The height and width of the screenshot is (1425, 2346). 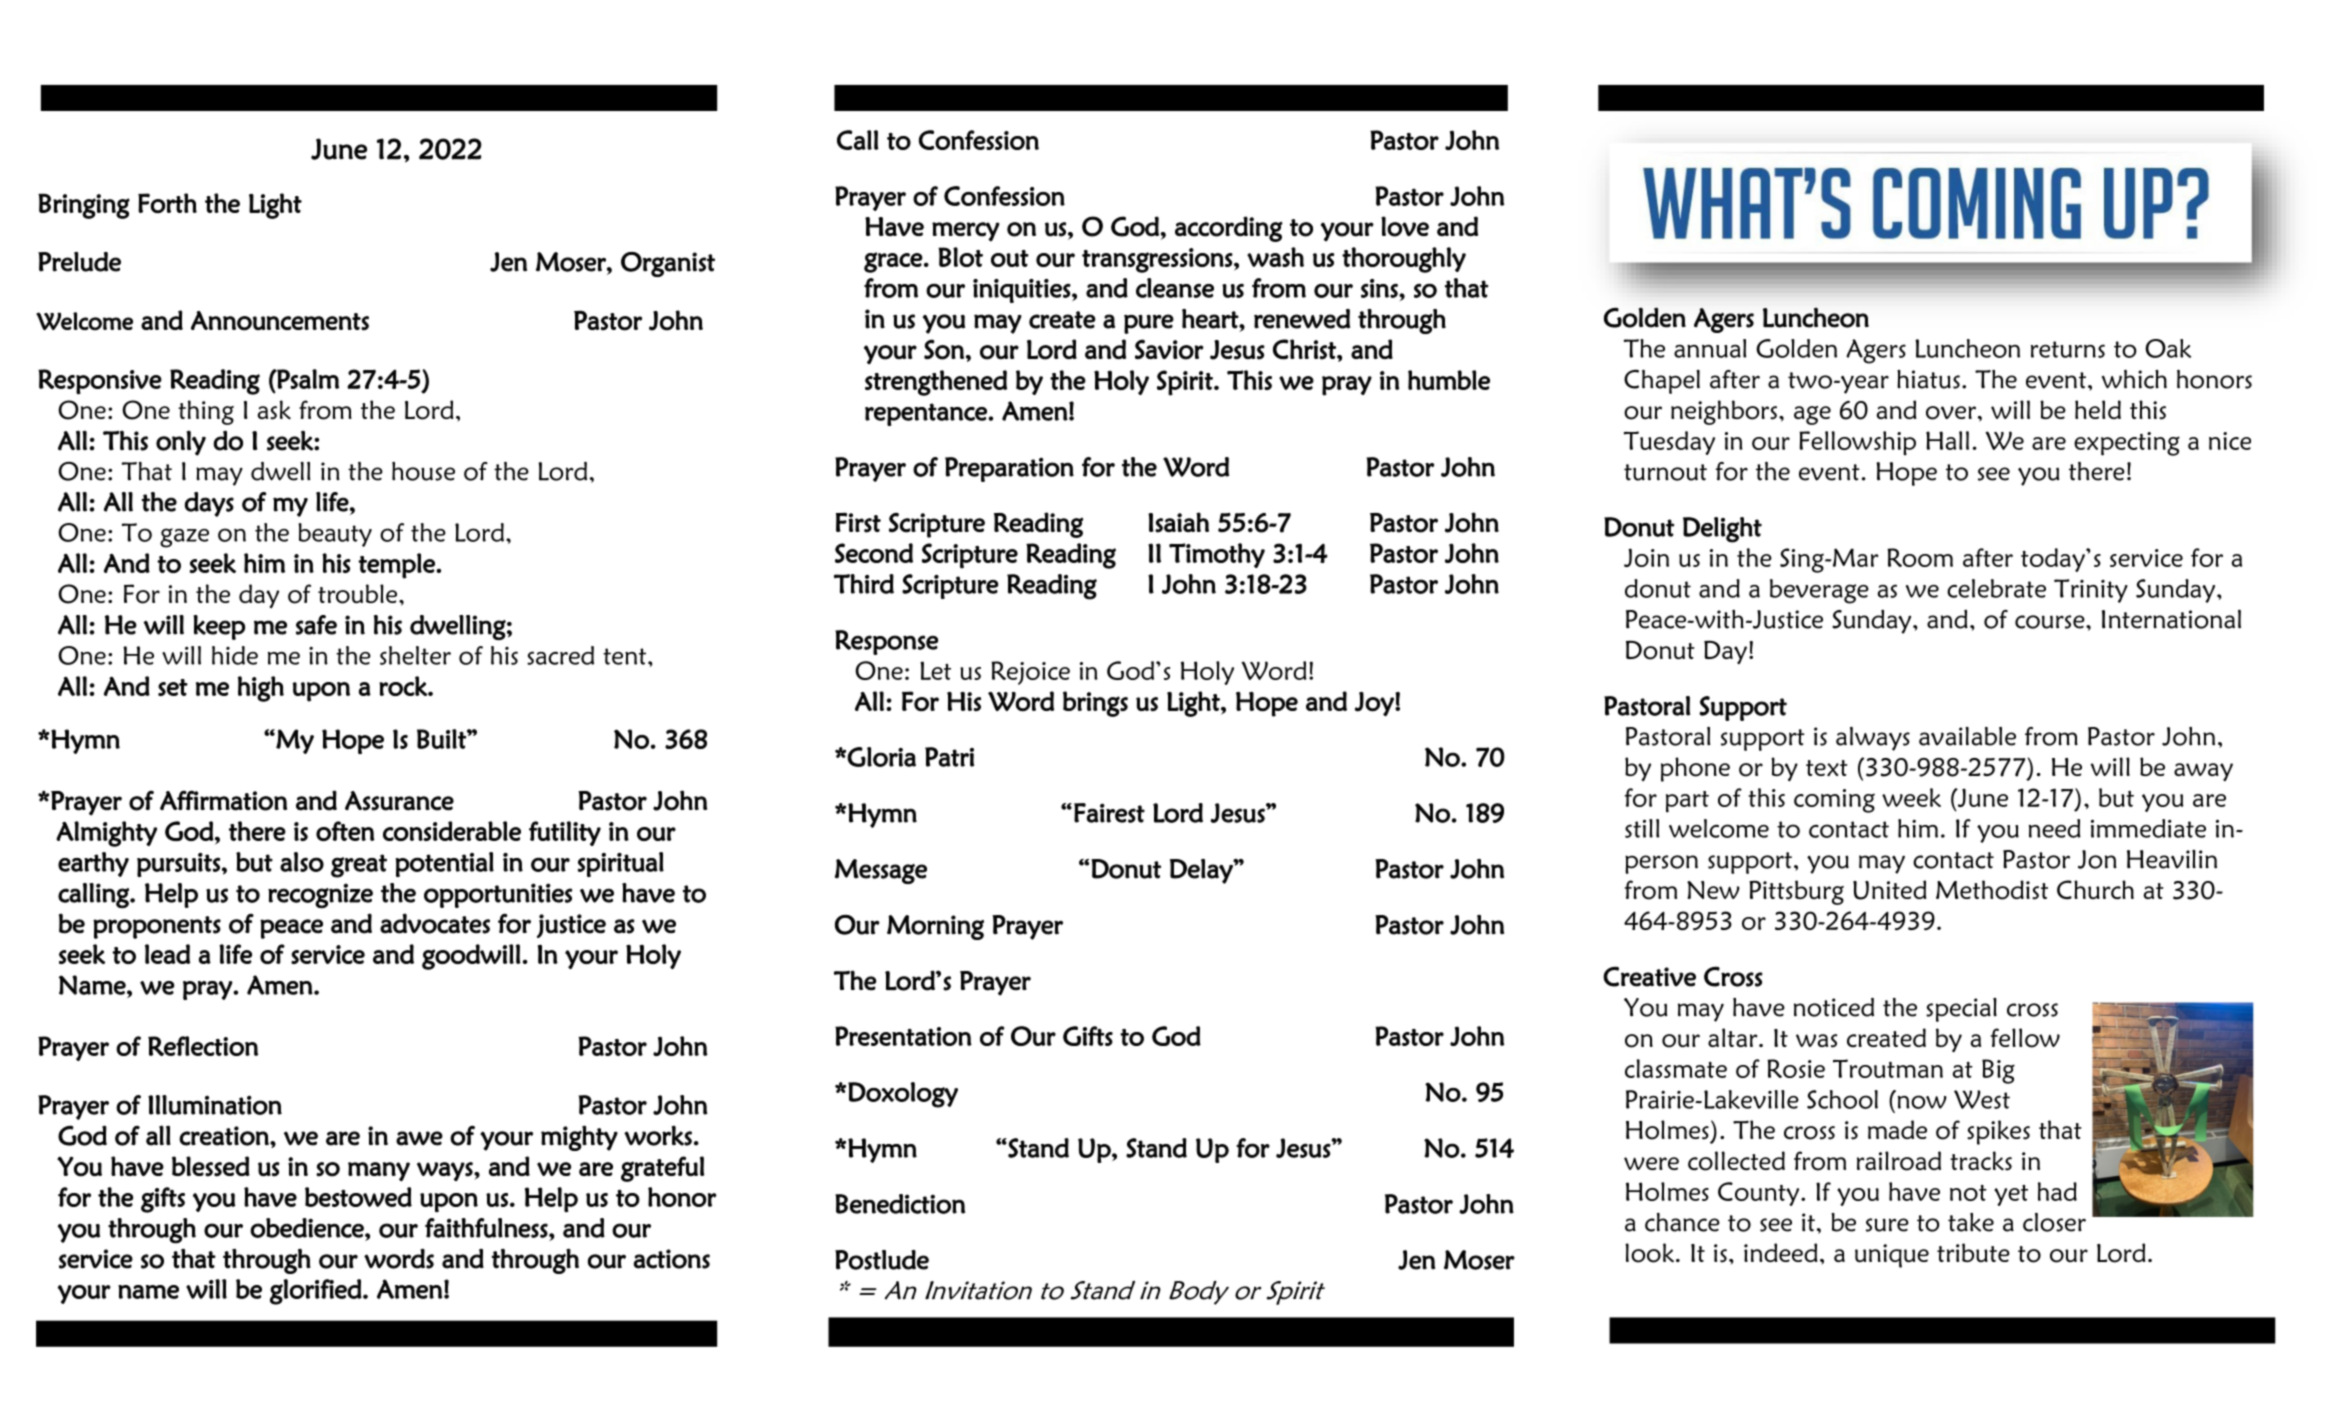 What do you see at coordinates (900, 1204) in the screenshot?
I see `Benediction` at bounding box center [900, 1204].
